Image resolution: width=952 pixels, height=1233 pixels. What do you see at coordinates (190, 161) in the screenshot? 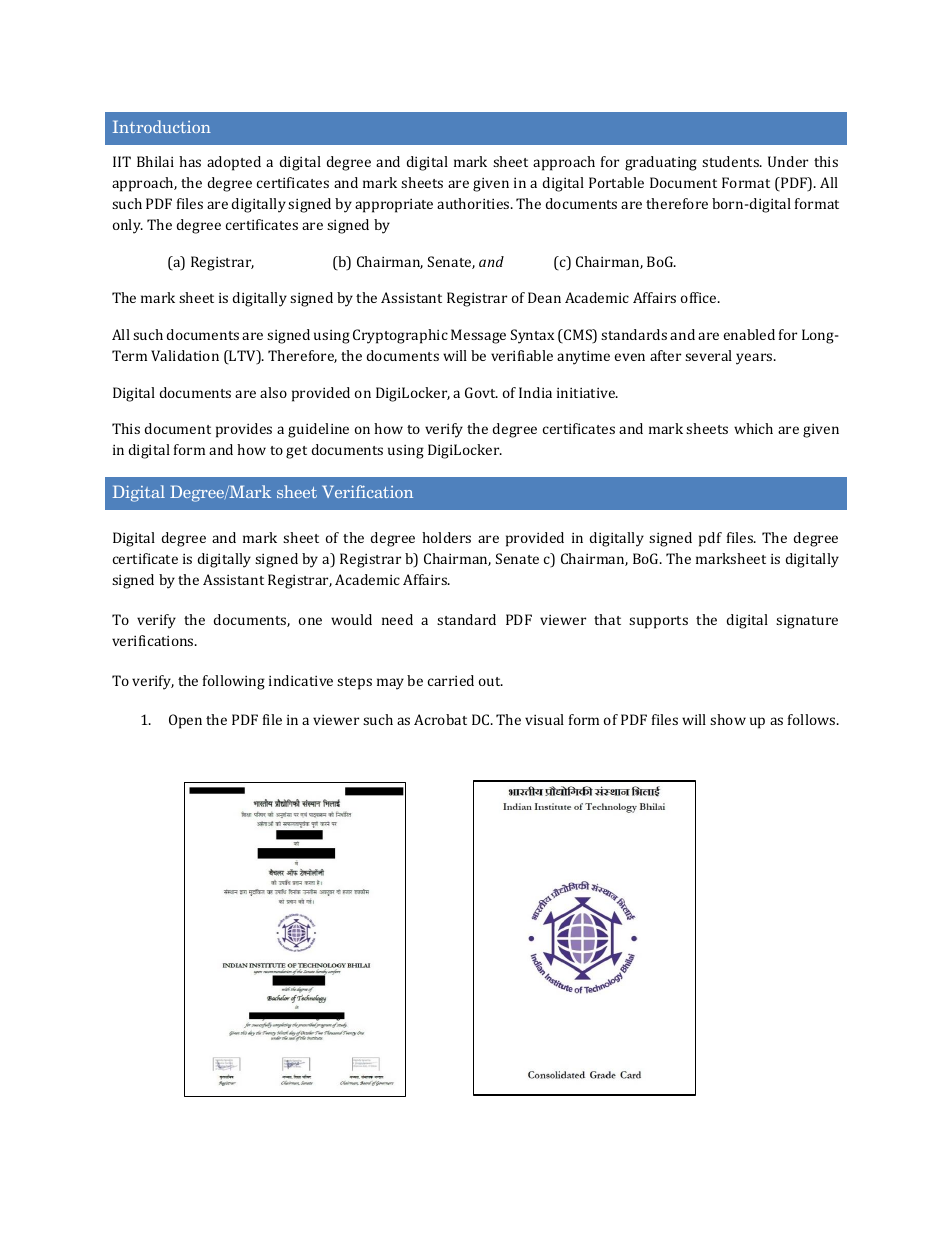
I see `has` at bounding box center [190, 161].
